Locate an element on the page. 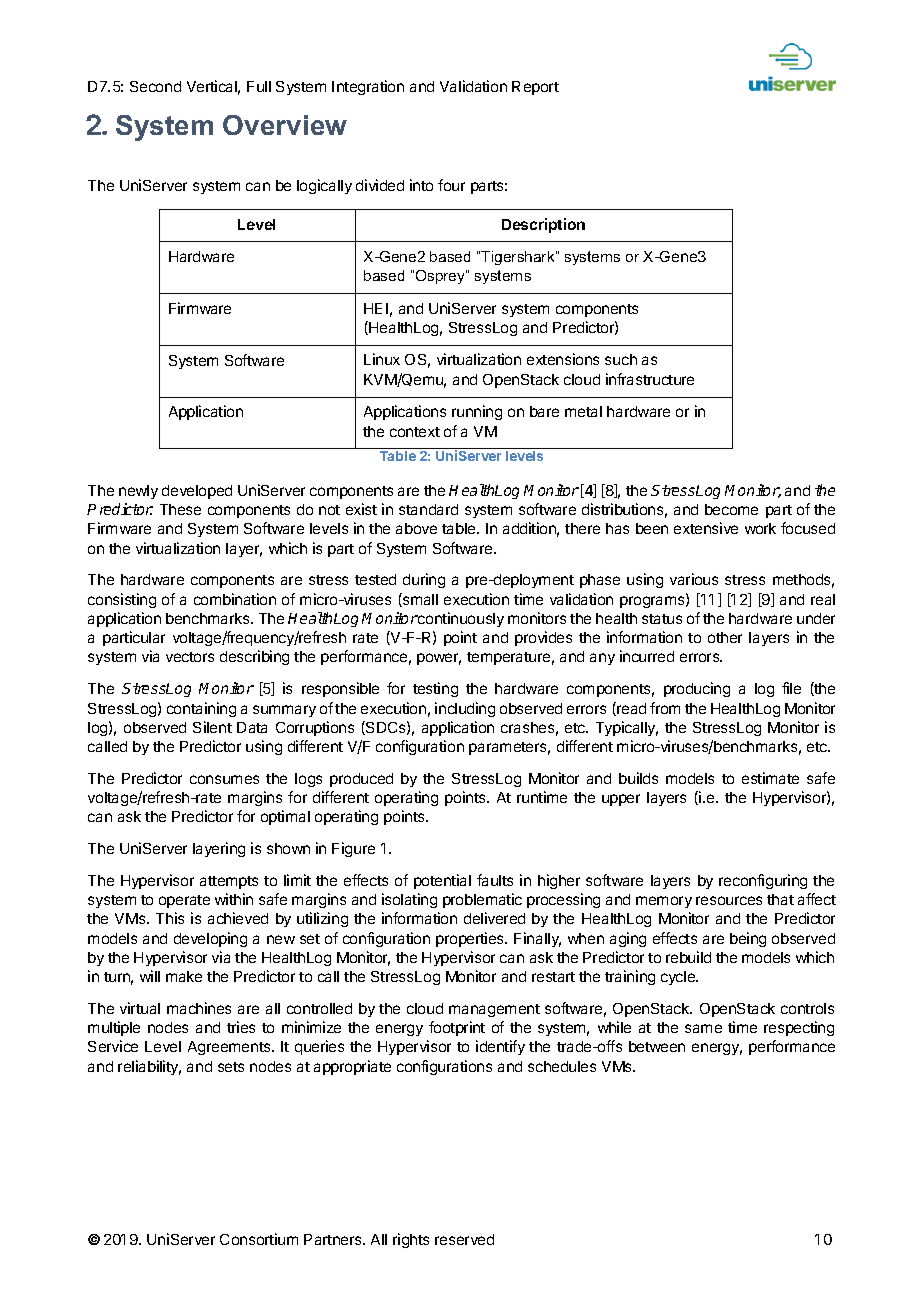 This document has height=1308, width=924. other is located at coordinates (725, 637).
